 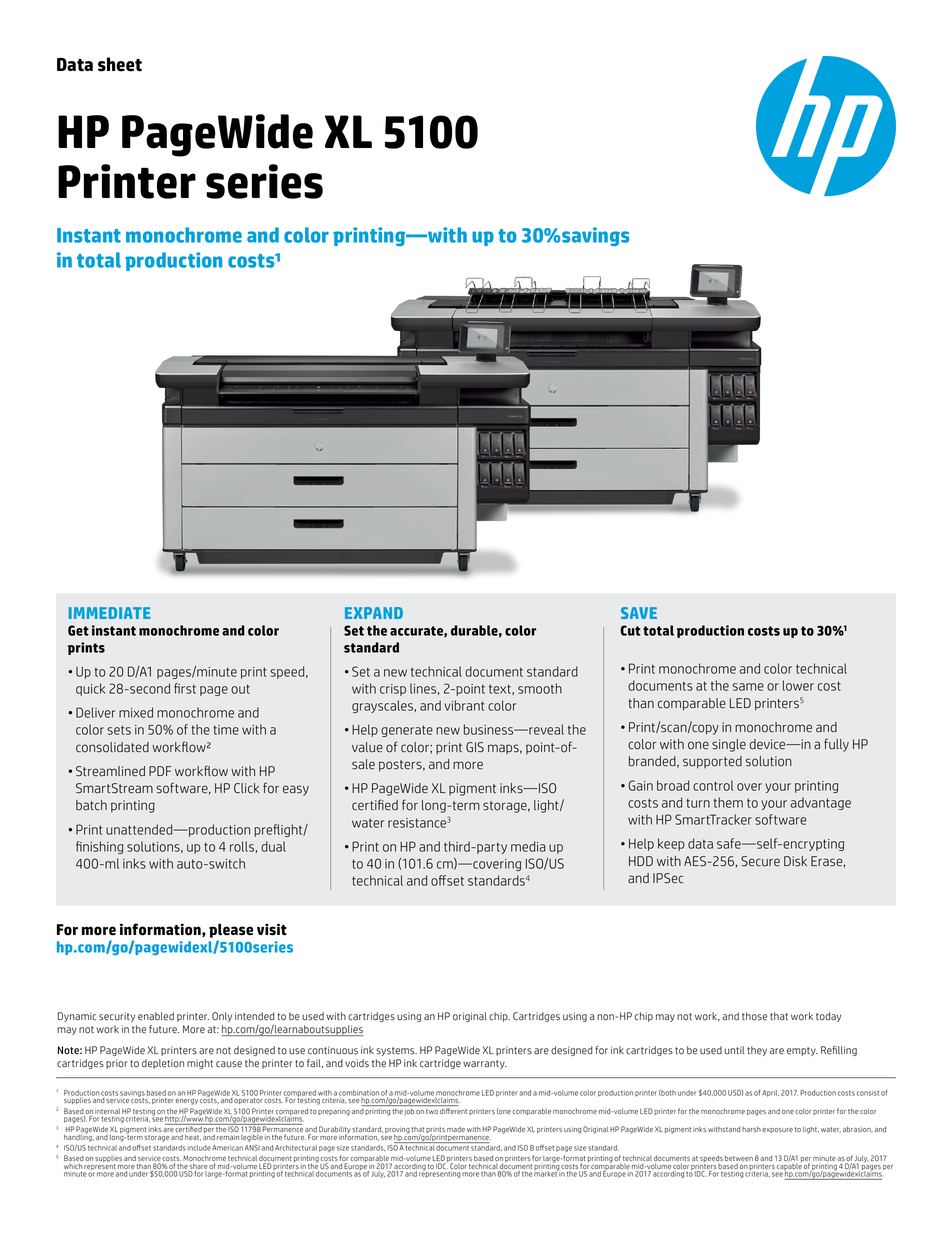 I want to click on energy, so click(x=187, y=1102).
